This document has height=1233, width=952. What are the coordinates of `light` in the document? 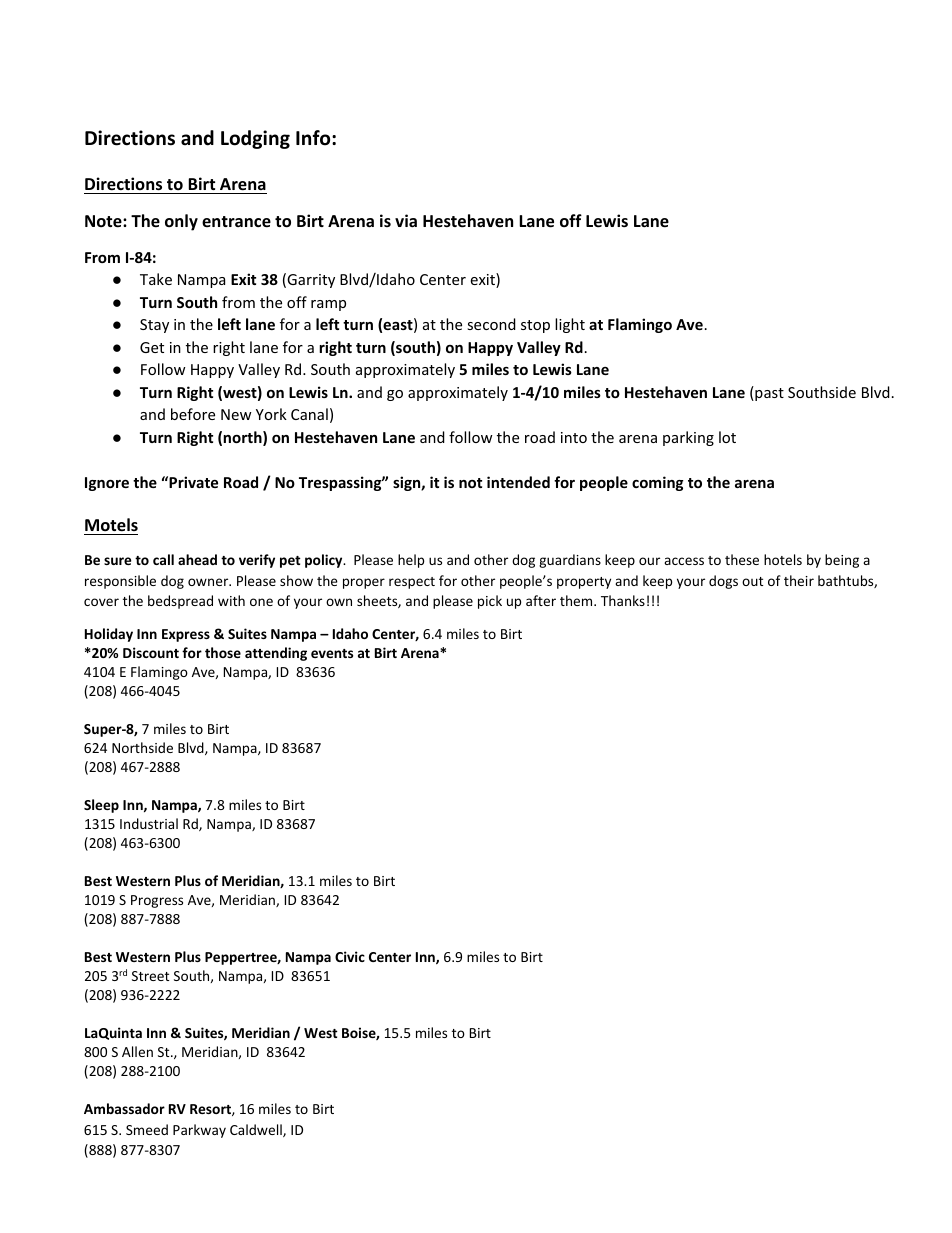 It's located at (570, 325).
